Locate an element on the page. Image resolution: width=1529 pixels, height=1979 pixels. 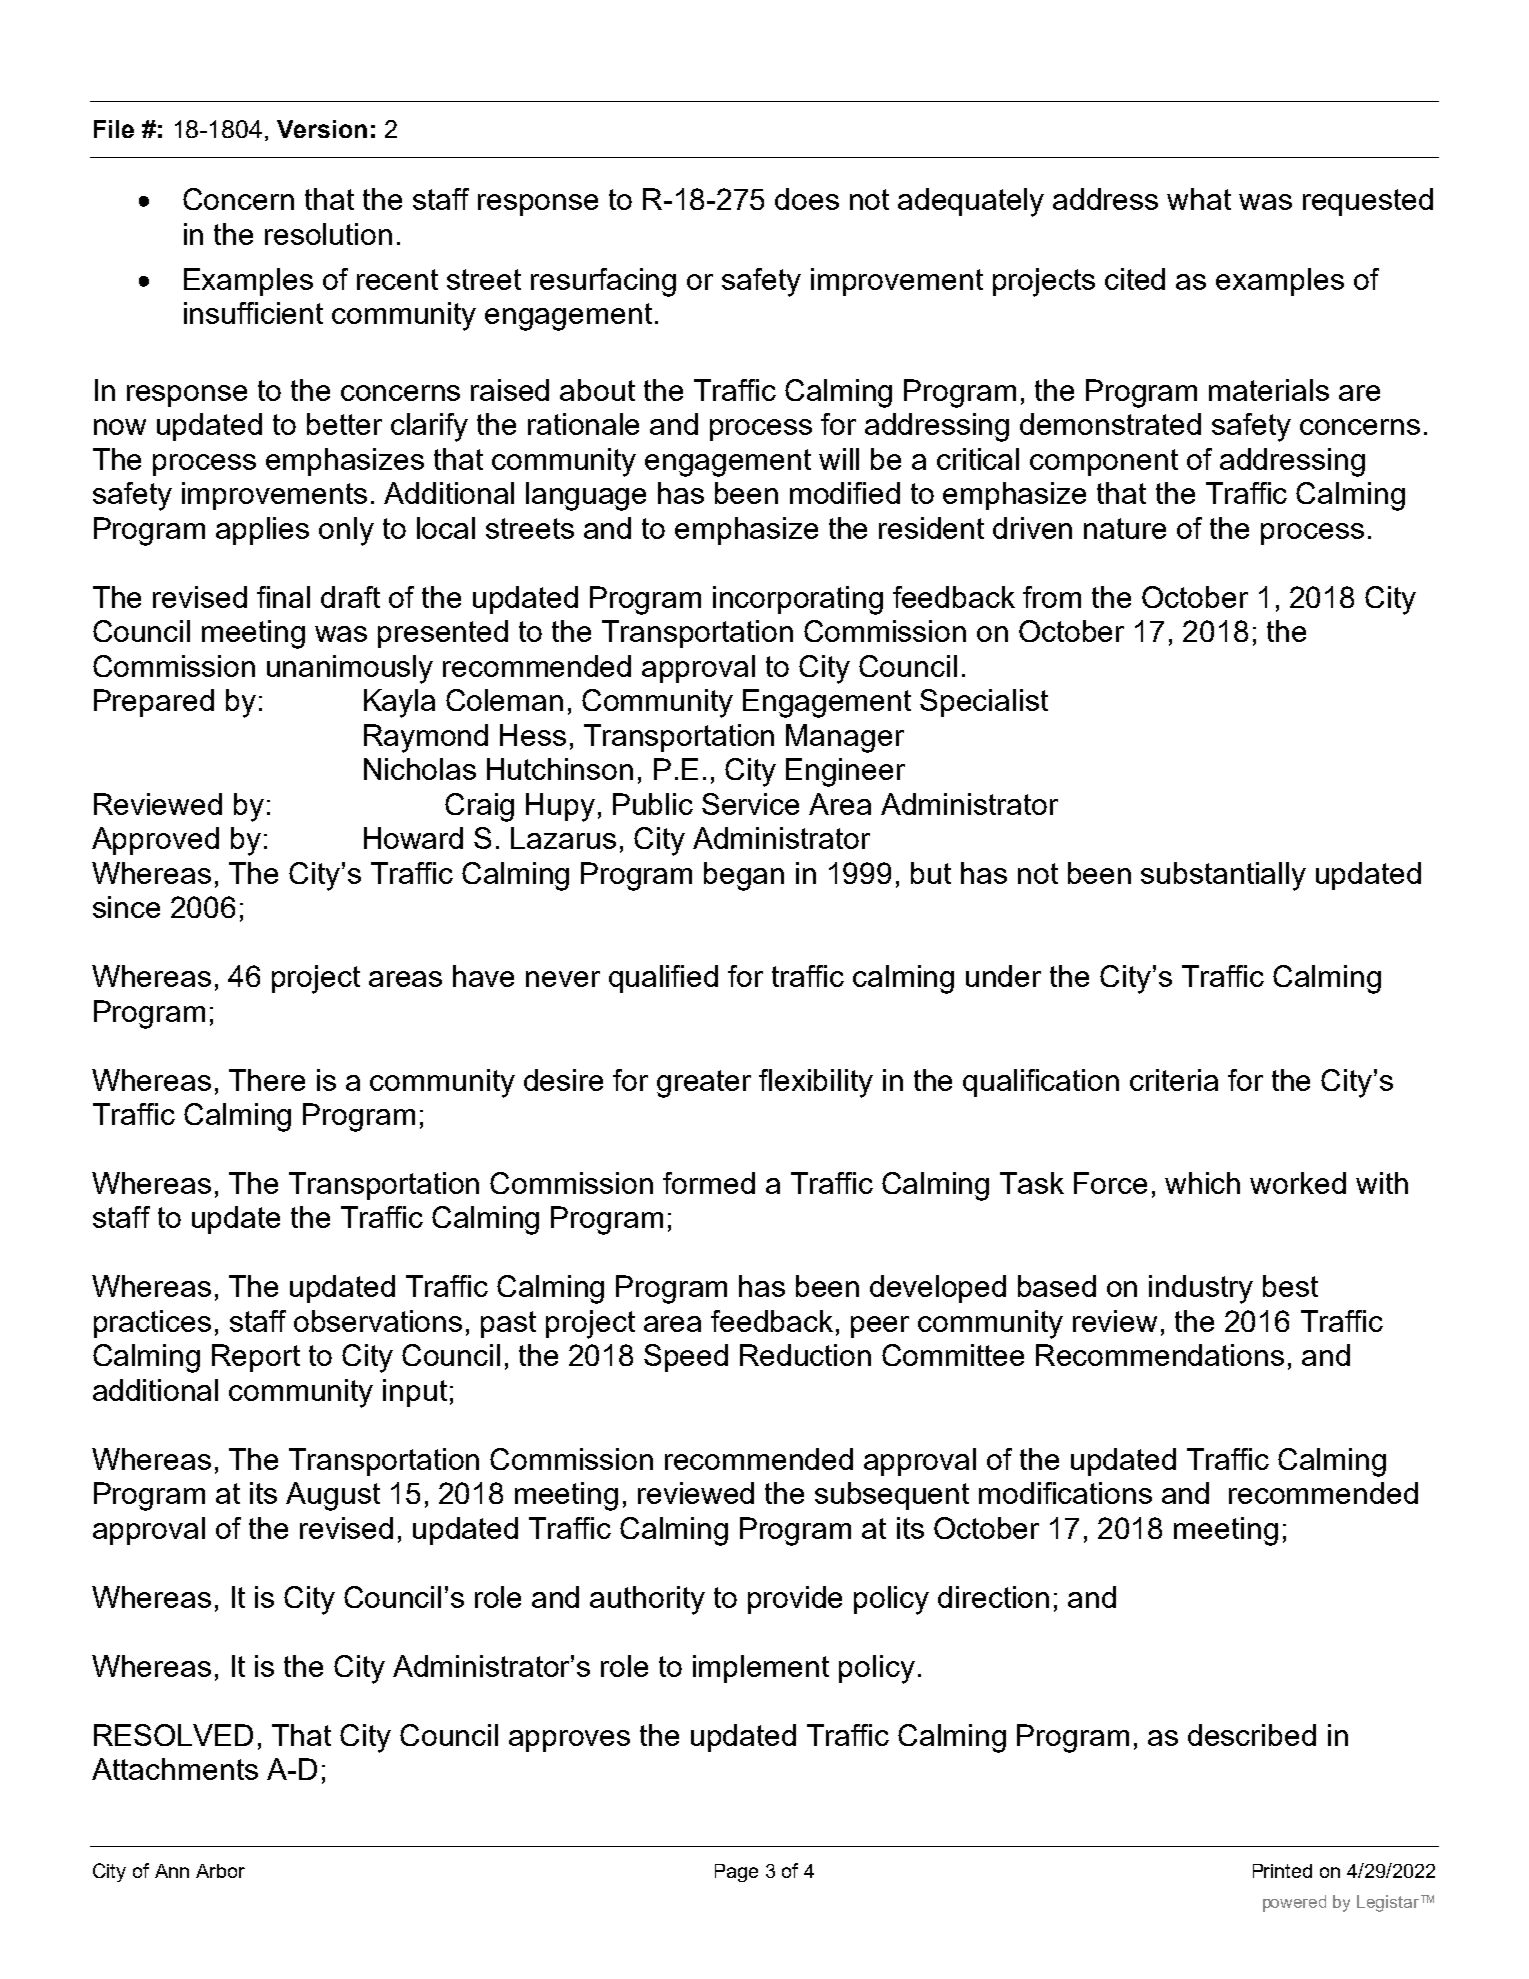
nature is located at coordinates (1125, 528).
